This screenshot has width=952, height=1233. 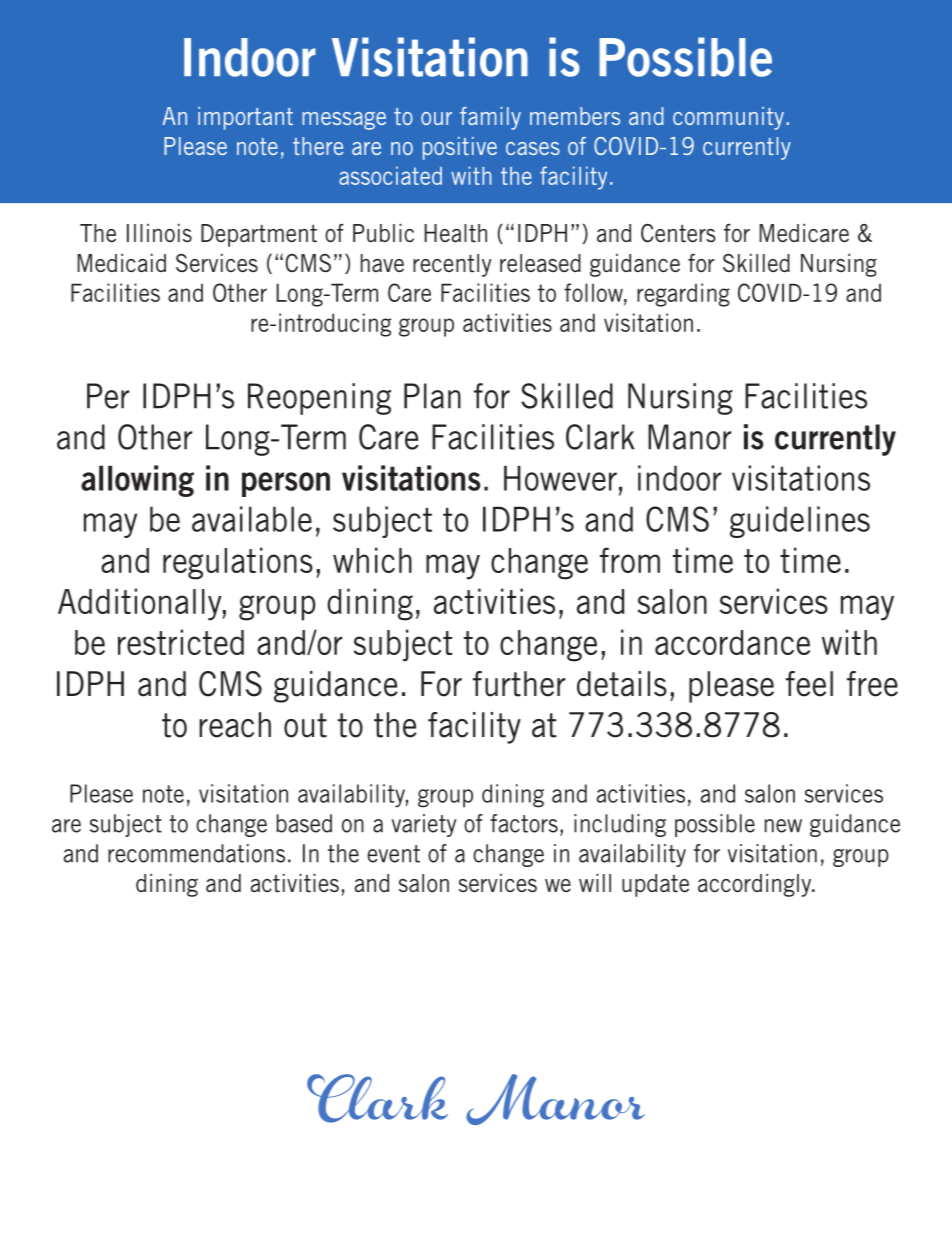 I want to click on recommendations, so click(x=196, y=853).
